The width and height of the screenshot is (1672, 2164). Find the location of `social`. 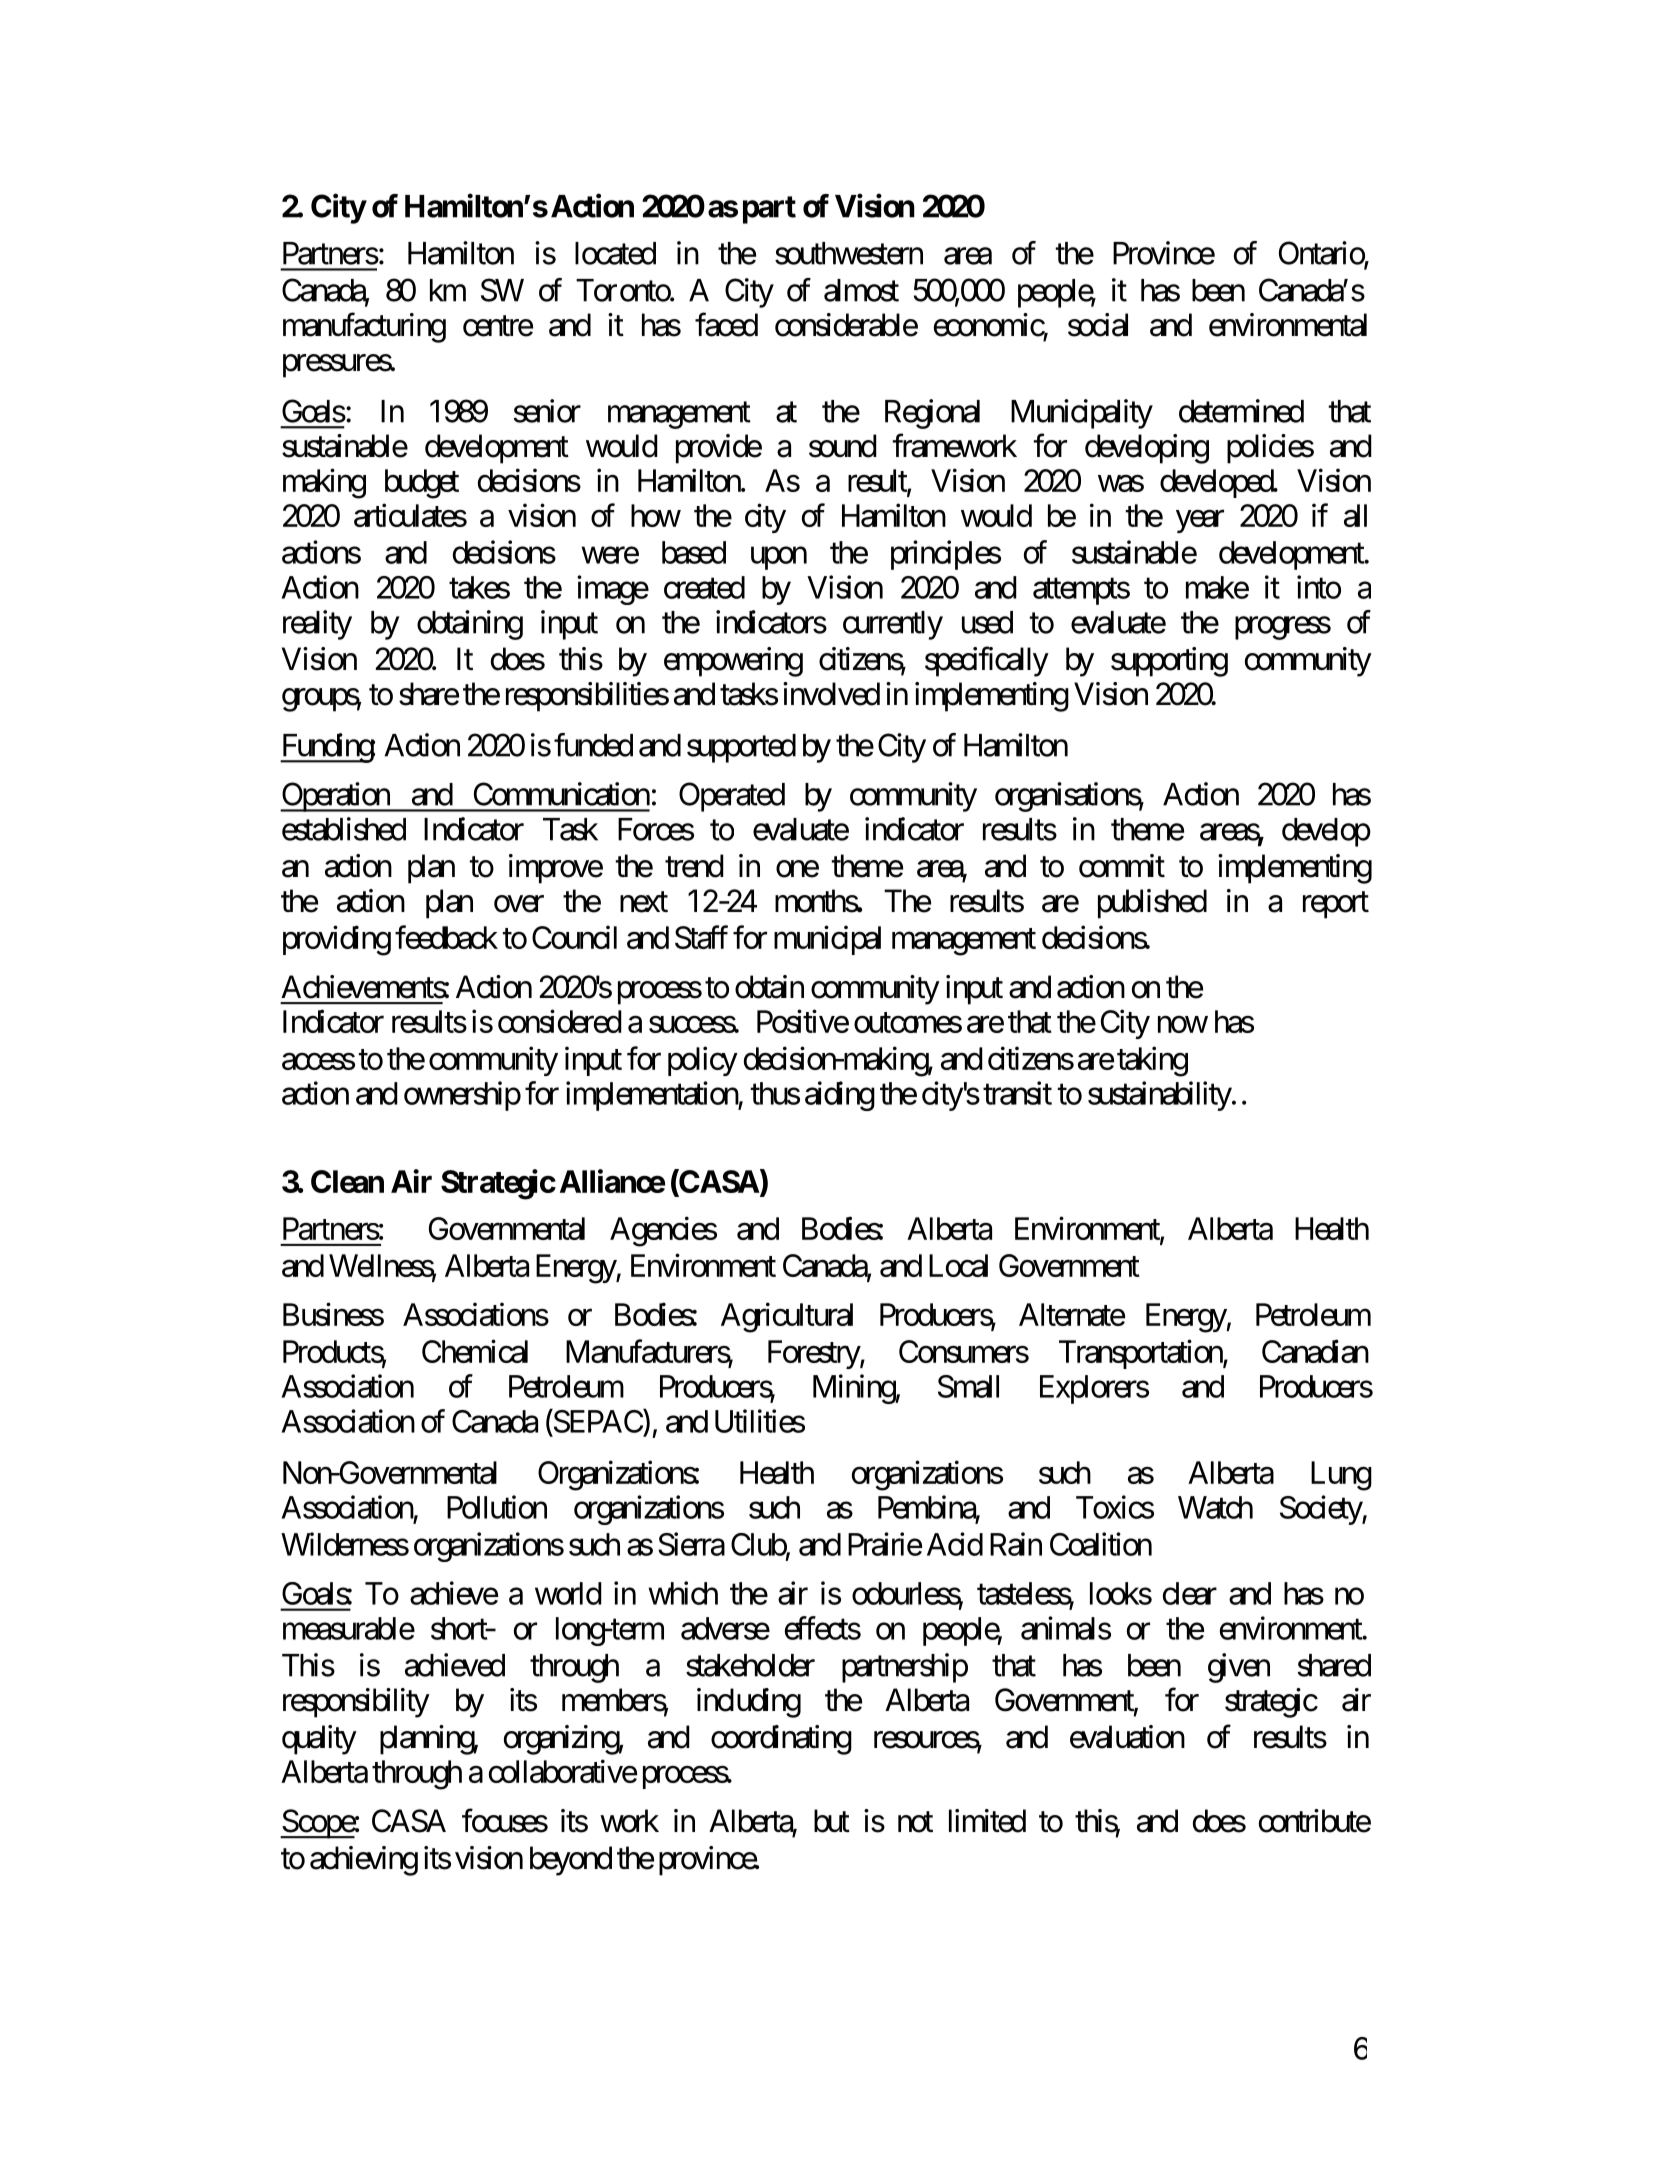

social is located at coordinates (1098, 325).
